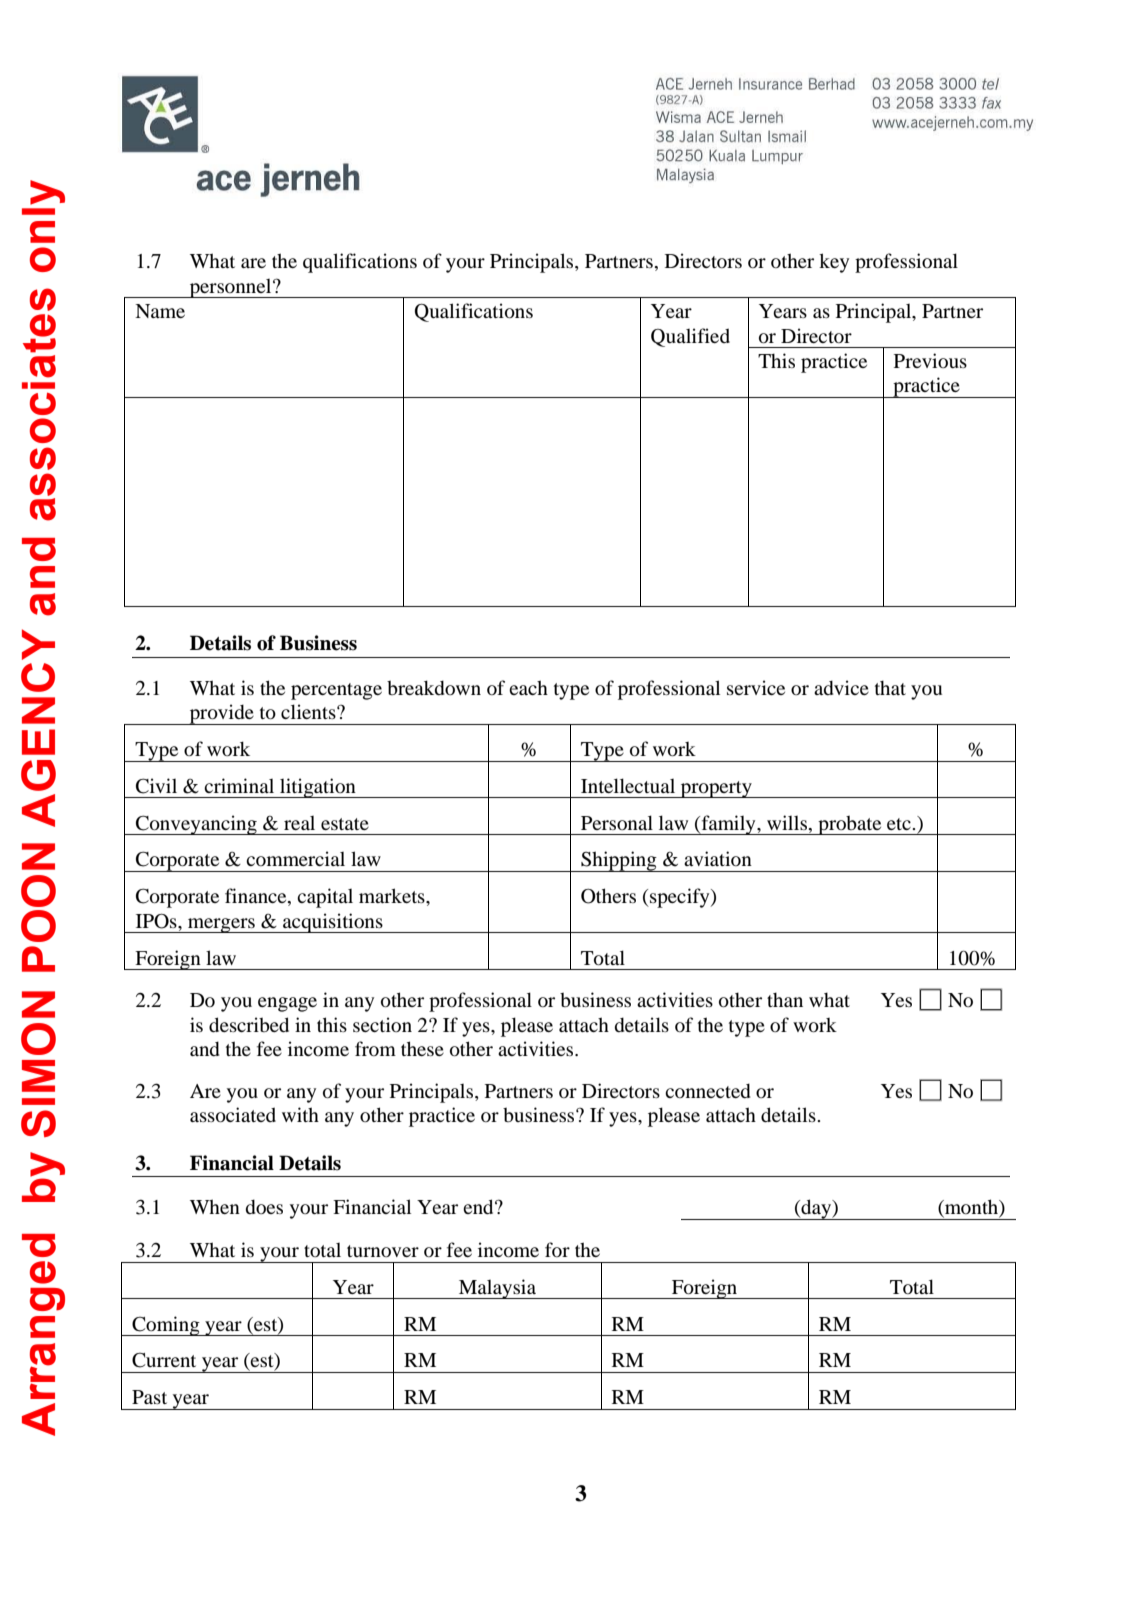 This screenshot has height=1615, width=1142. What do you see at coordinates (160, 311) in the screenshot?
I see `Name` at bounding box center [160, 311].
